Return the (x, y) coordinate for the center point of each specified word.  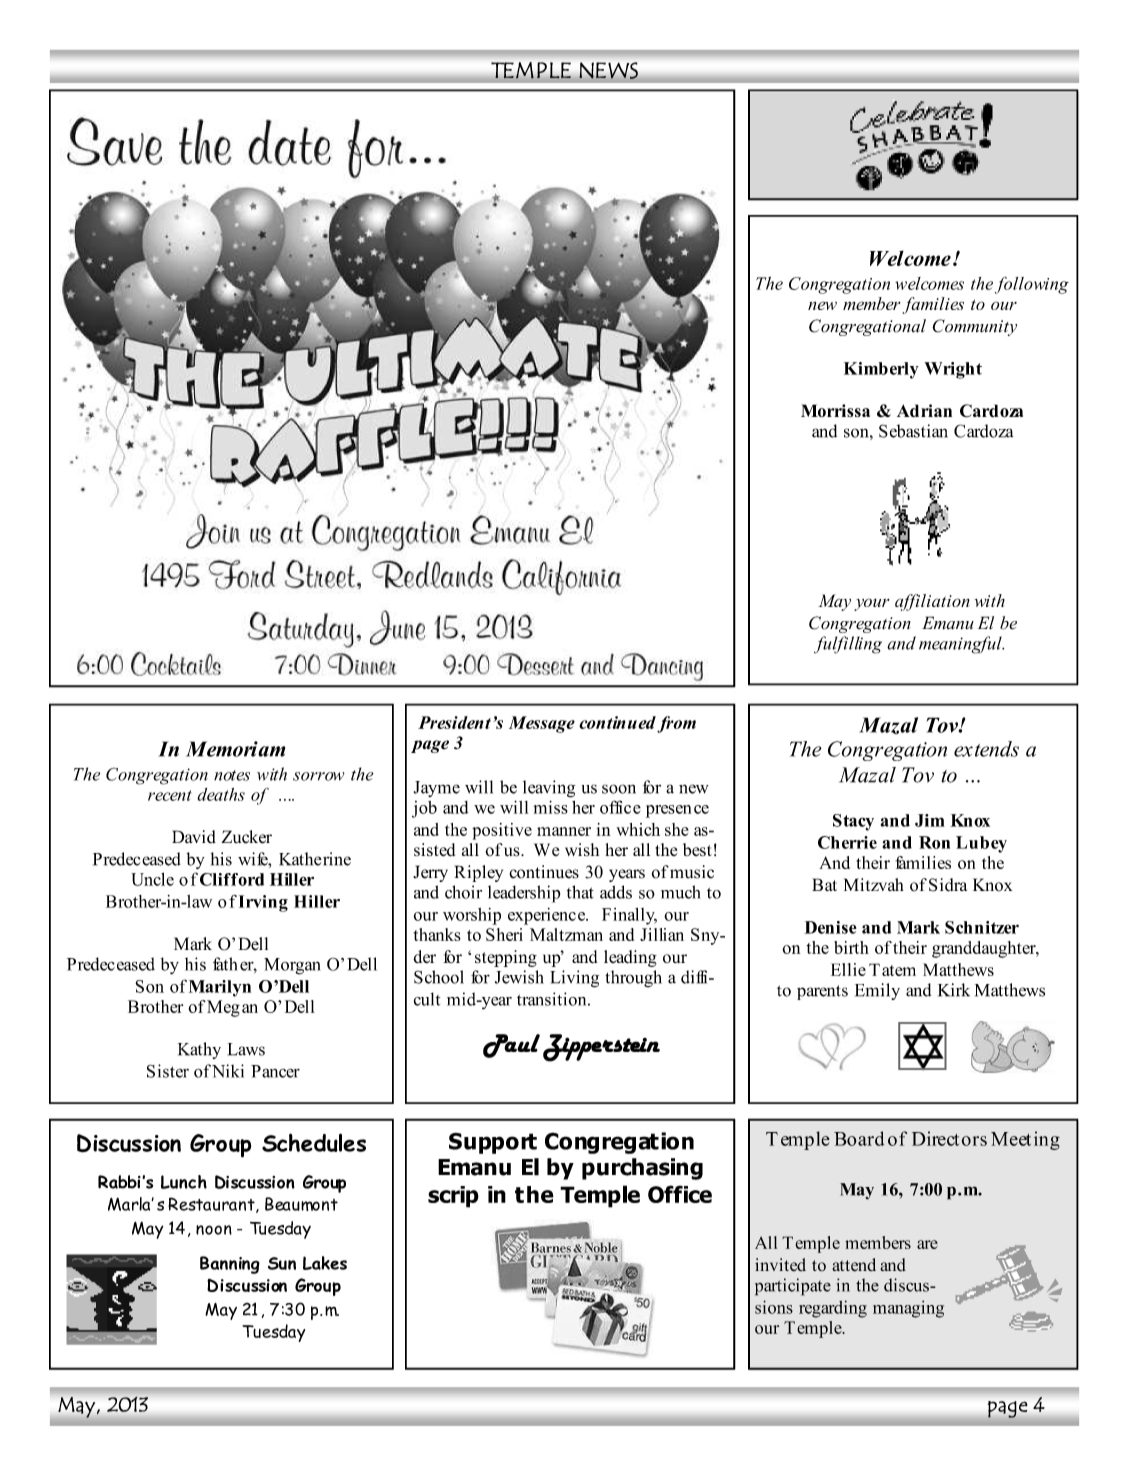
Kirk (954, 990)
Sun (282, 1263)
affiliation (932, 602)
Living (574, 979)
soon (619, 789)
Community (974, 327)
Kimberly (881, 370)
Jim (930, 820)
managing (908, 1309)
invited (780, 1265)
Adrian (924, 410)
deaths (221, 794)
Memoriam (235, 749)
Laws (246, 1049)
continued (617, 722)
